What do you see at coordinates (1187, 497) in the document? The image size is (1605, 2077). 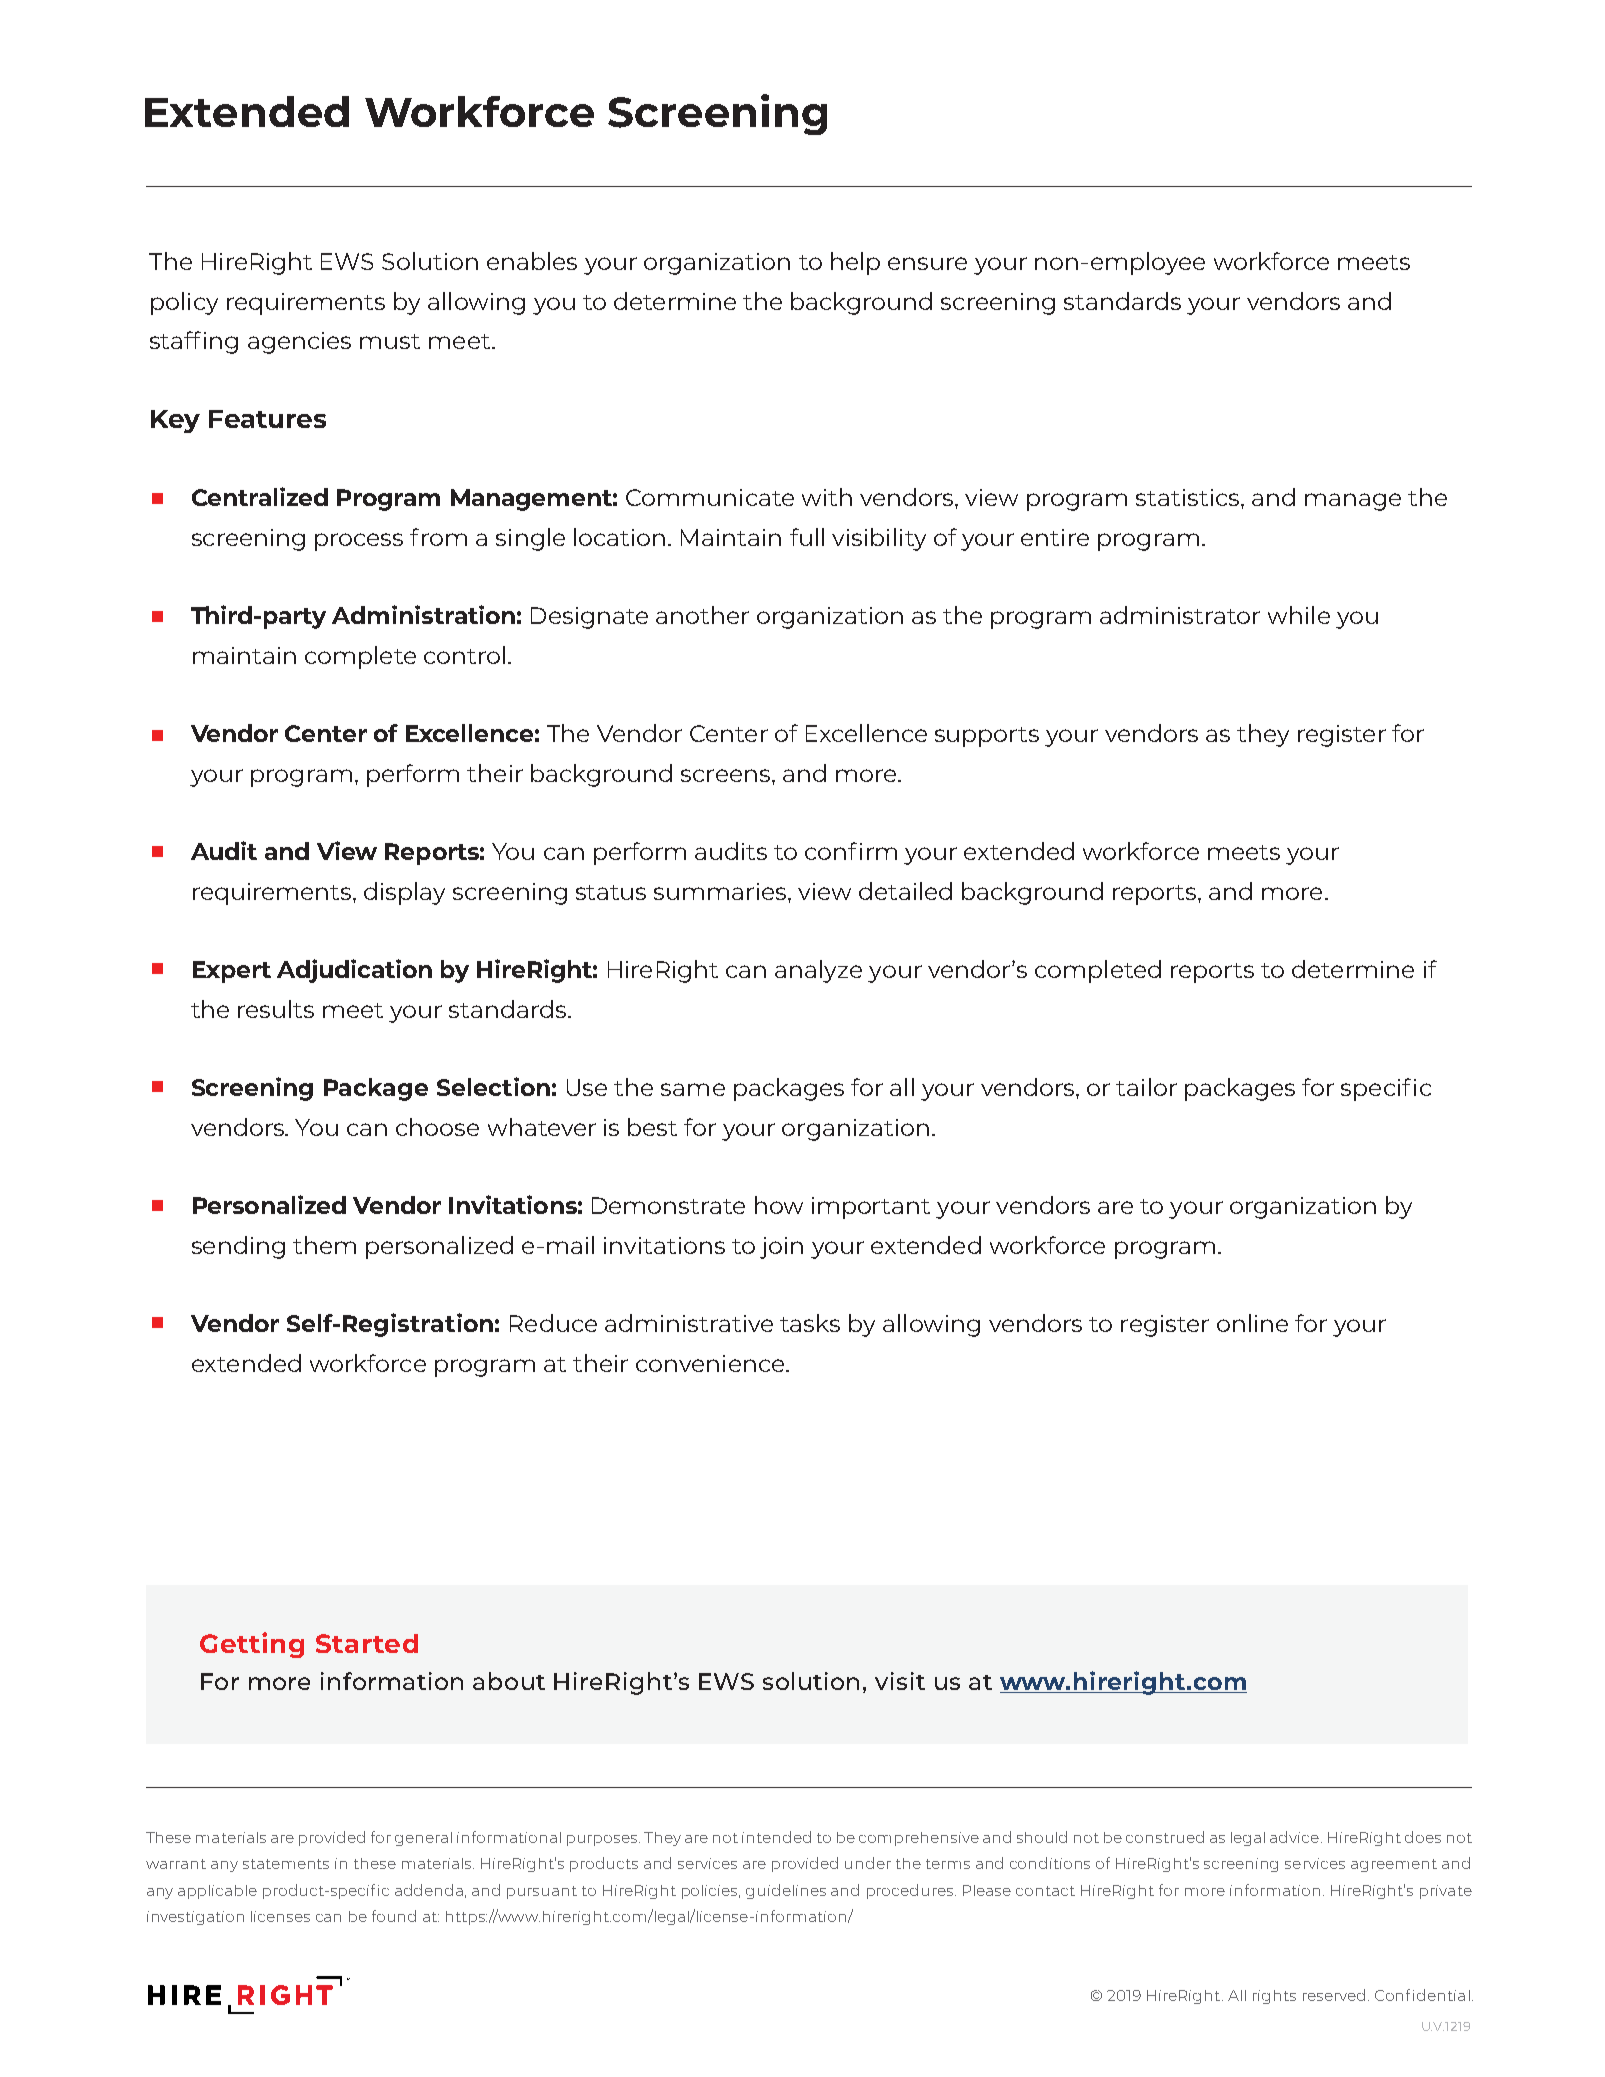 I see `statistics` at bounding box center [1187, 497].
